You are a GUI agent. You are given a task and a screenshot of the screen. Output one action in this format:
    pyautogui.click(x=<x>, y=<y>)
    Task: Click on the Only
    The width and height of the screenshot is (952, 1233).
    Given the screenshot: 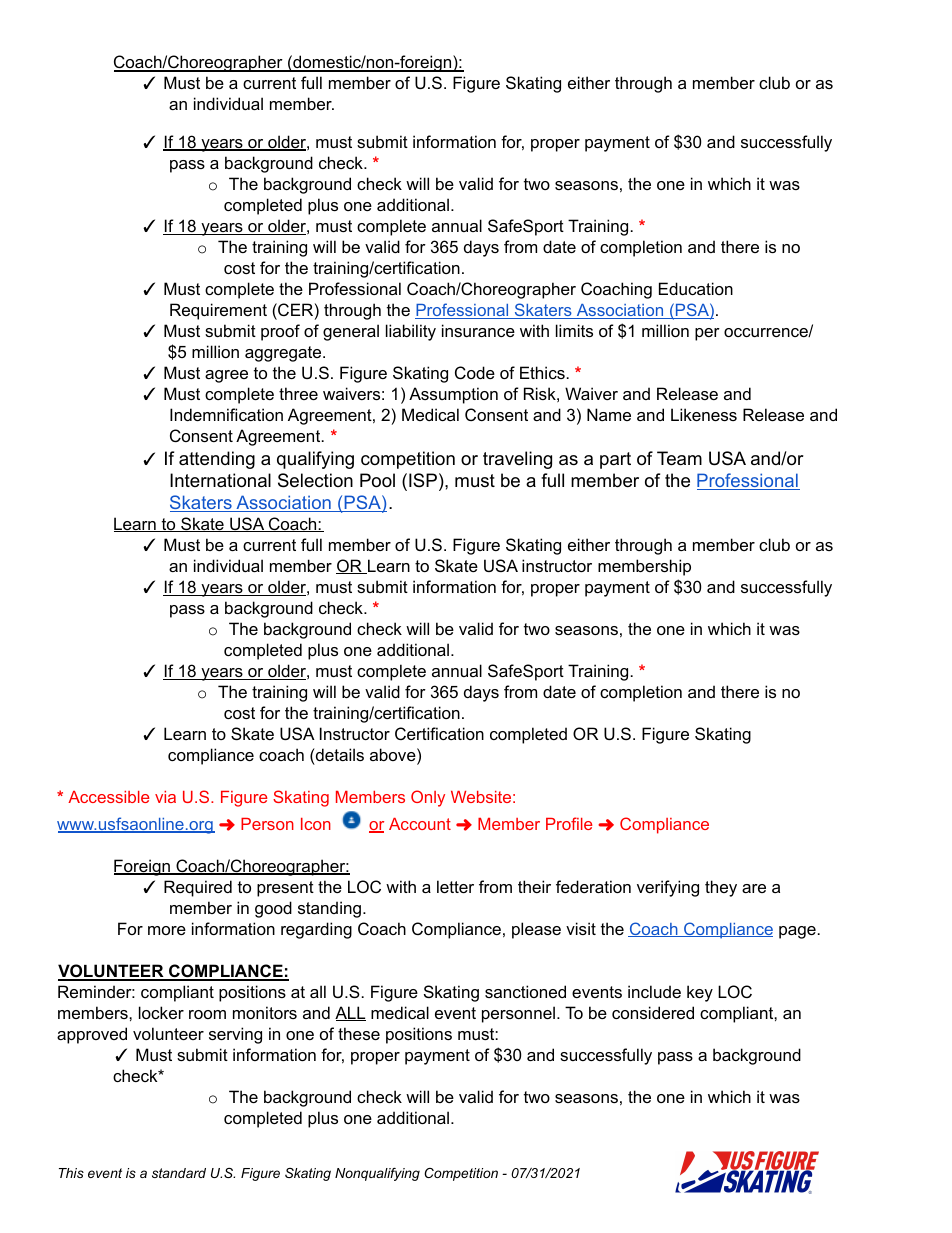 What is the action you would take?
    pyautogui.click(x=428, y=798)
